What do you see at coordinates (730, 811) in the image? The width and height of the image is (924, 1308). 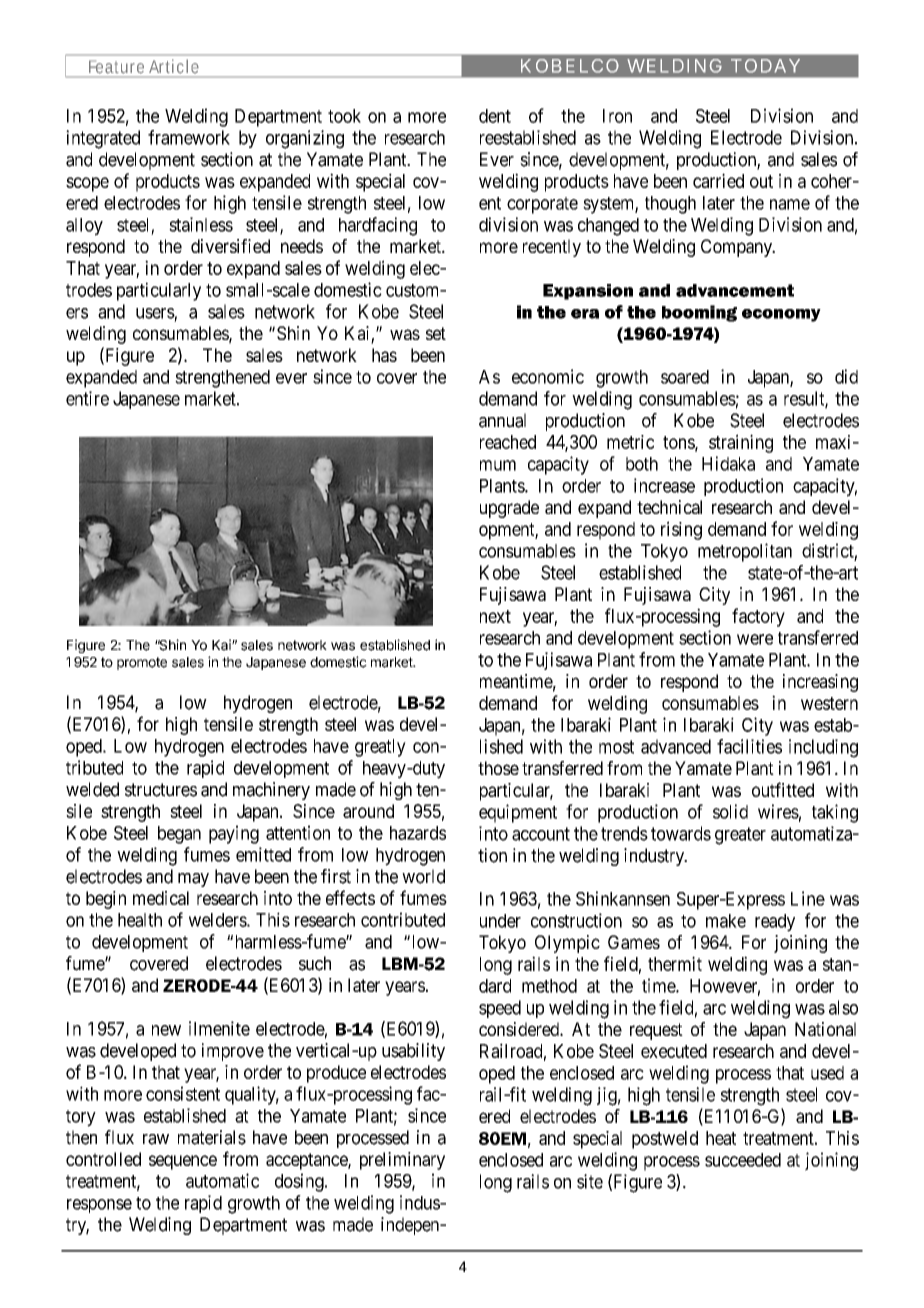 I see `solid` at bounding box center [730, 811].
